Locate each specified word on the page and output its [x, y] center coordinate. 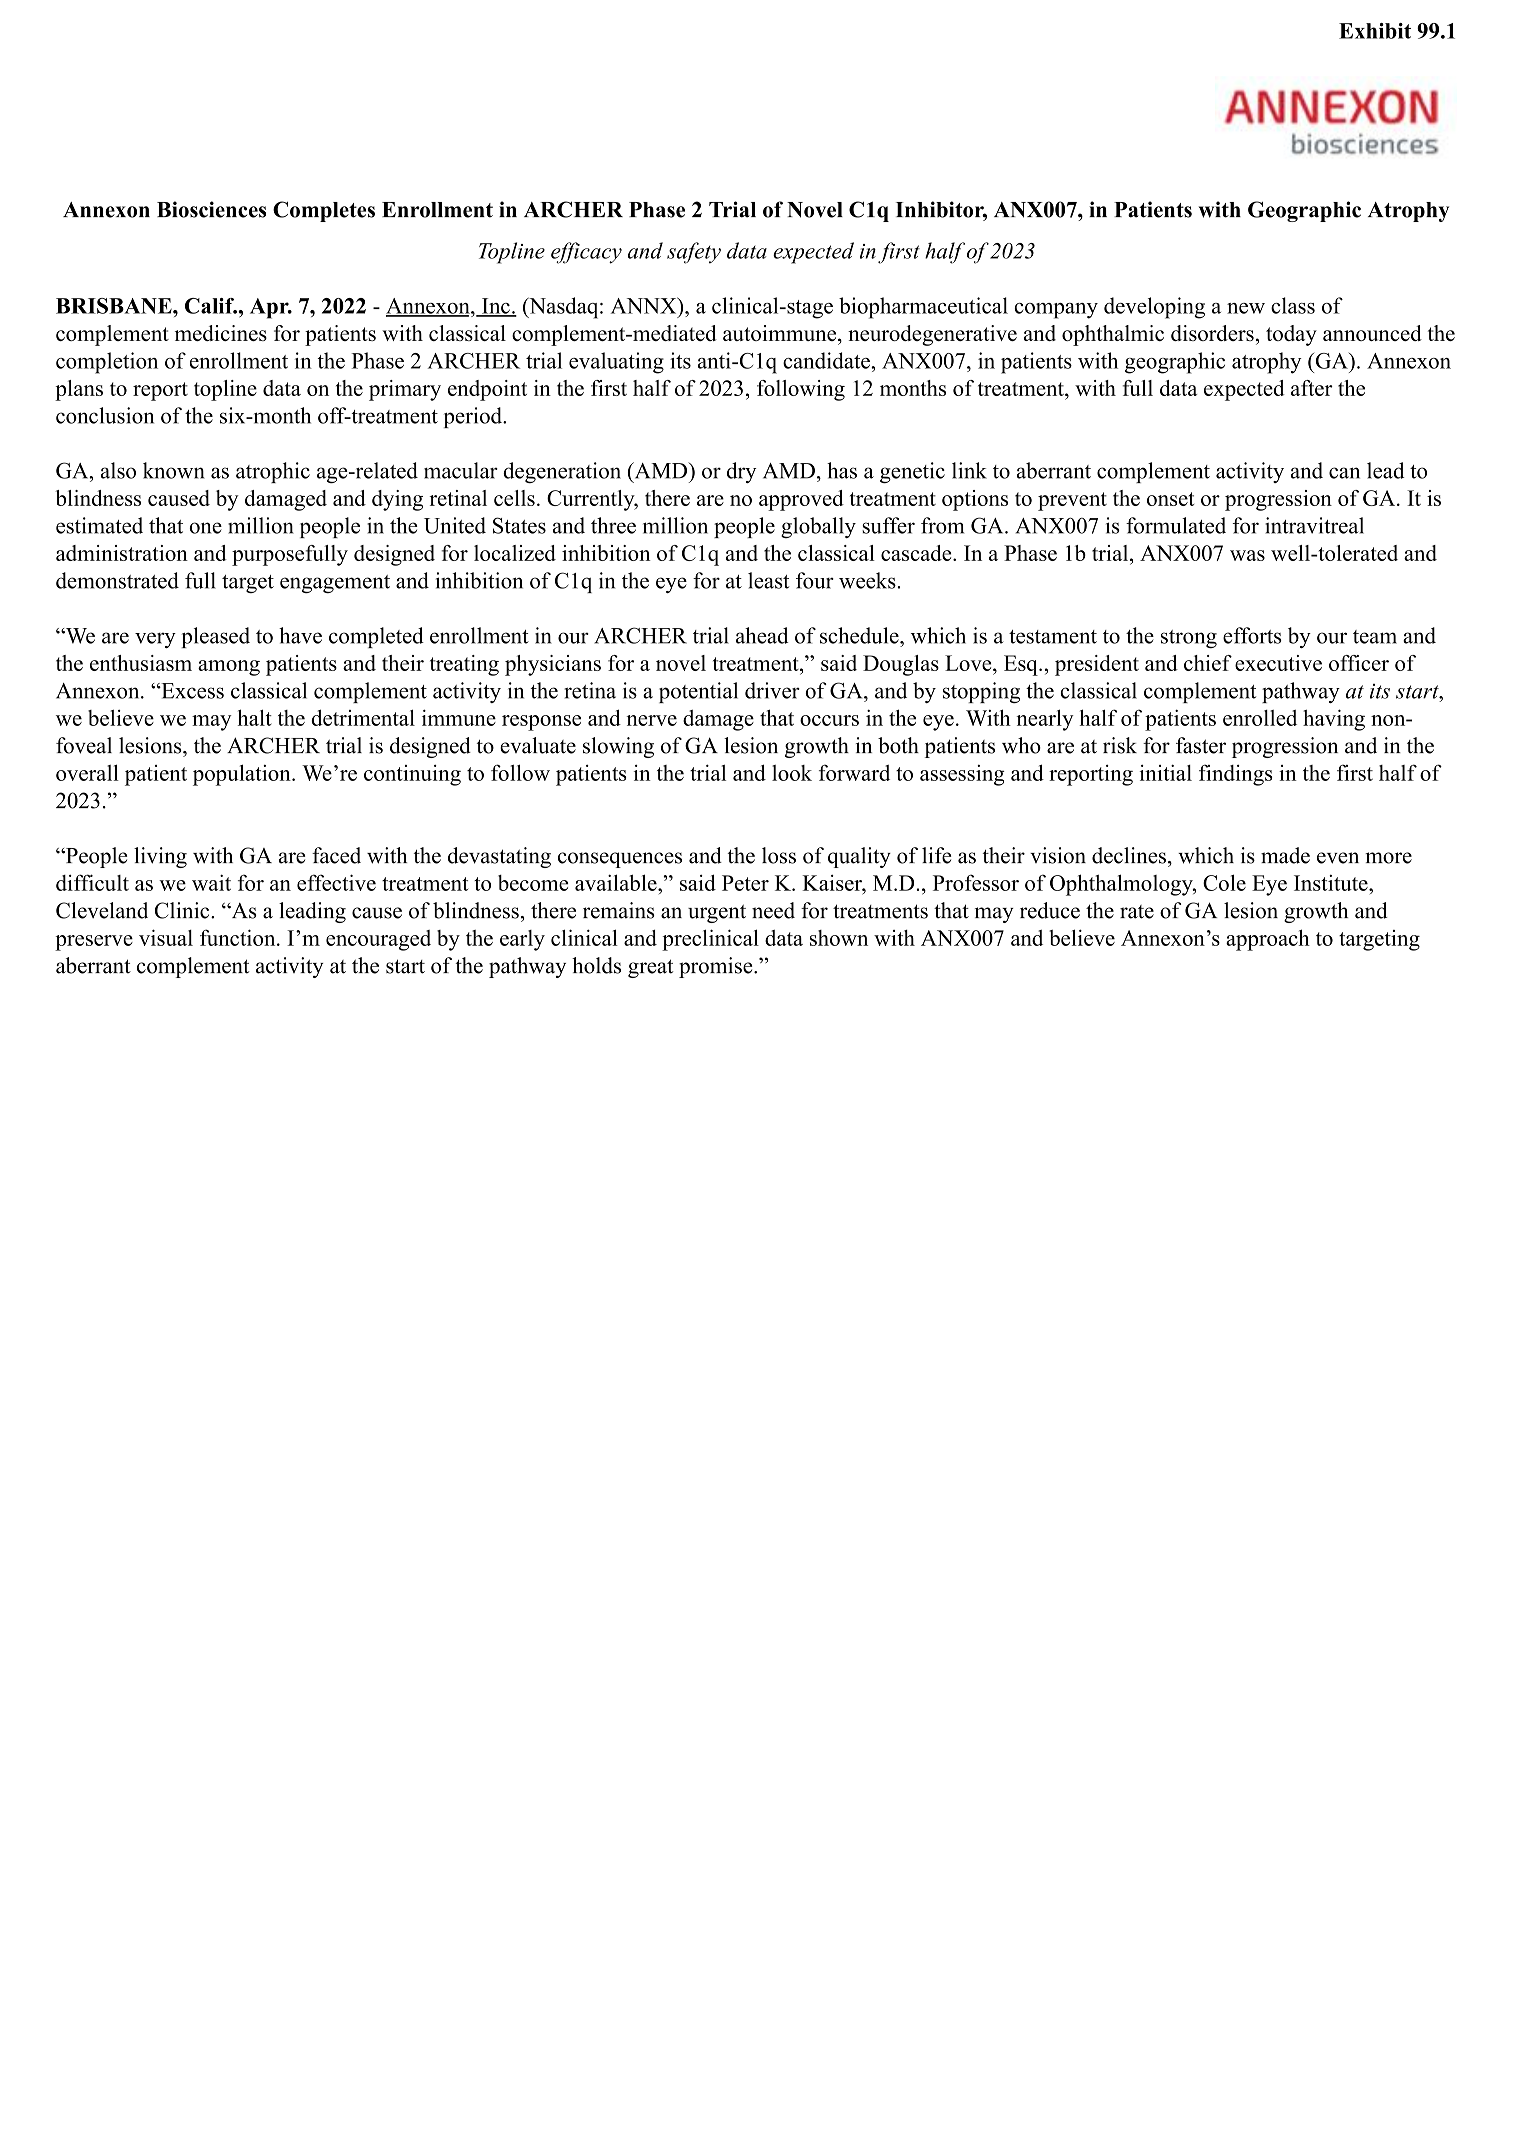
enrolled [1260, 718]
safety [694, 253]
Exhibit [1375, 31]
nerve [651, 720]
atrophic [273, 472]
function [239, 937]
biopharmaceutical [923, 308]
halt [255, 717]
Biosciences [211, 209]
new [1246, 308]
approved [801, 500]
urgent [717, 913]
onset [1170, 499]
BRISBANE [115, 306]
